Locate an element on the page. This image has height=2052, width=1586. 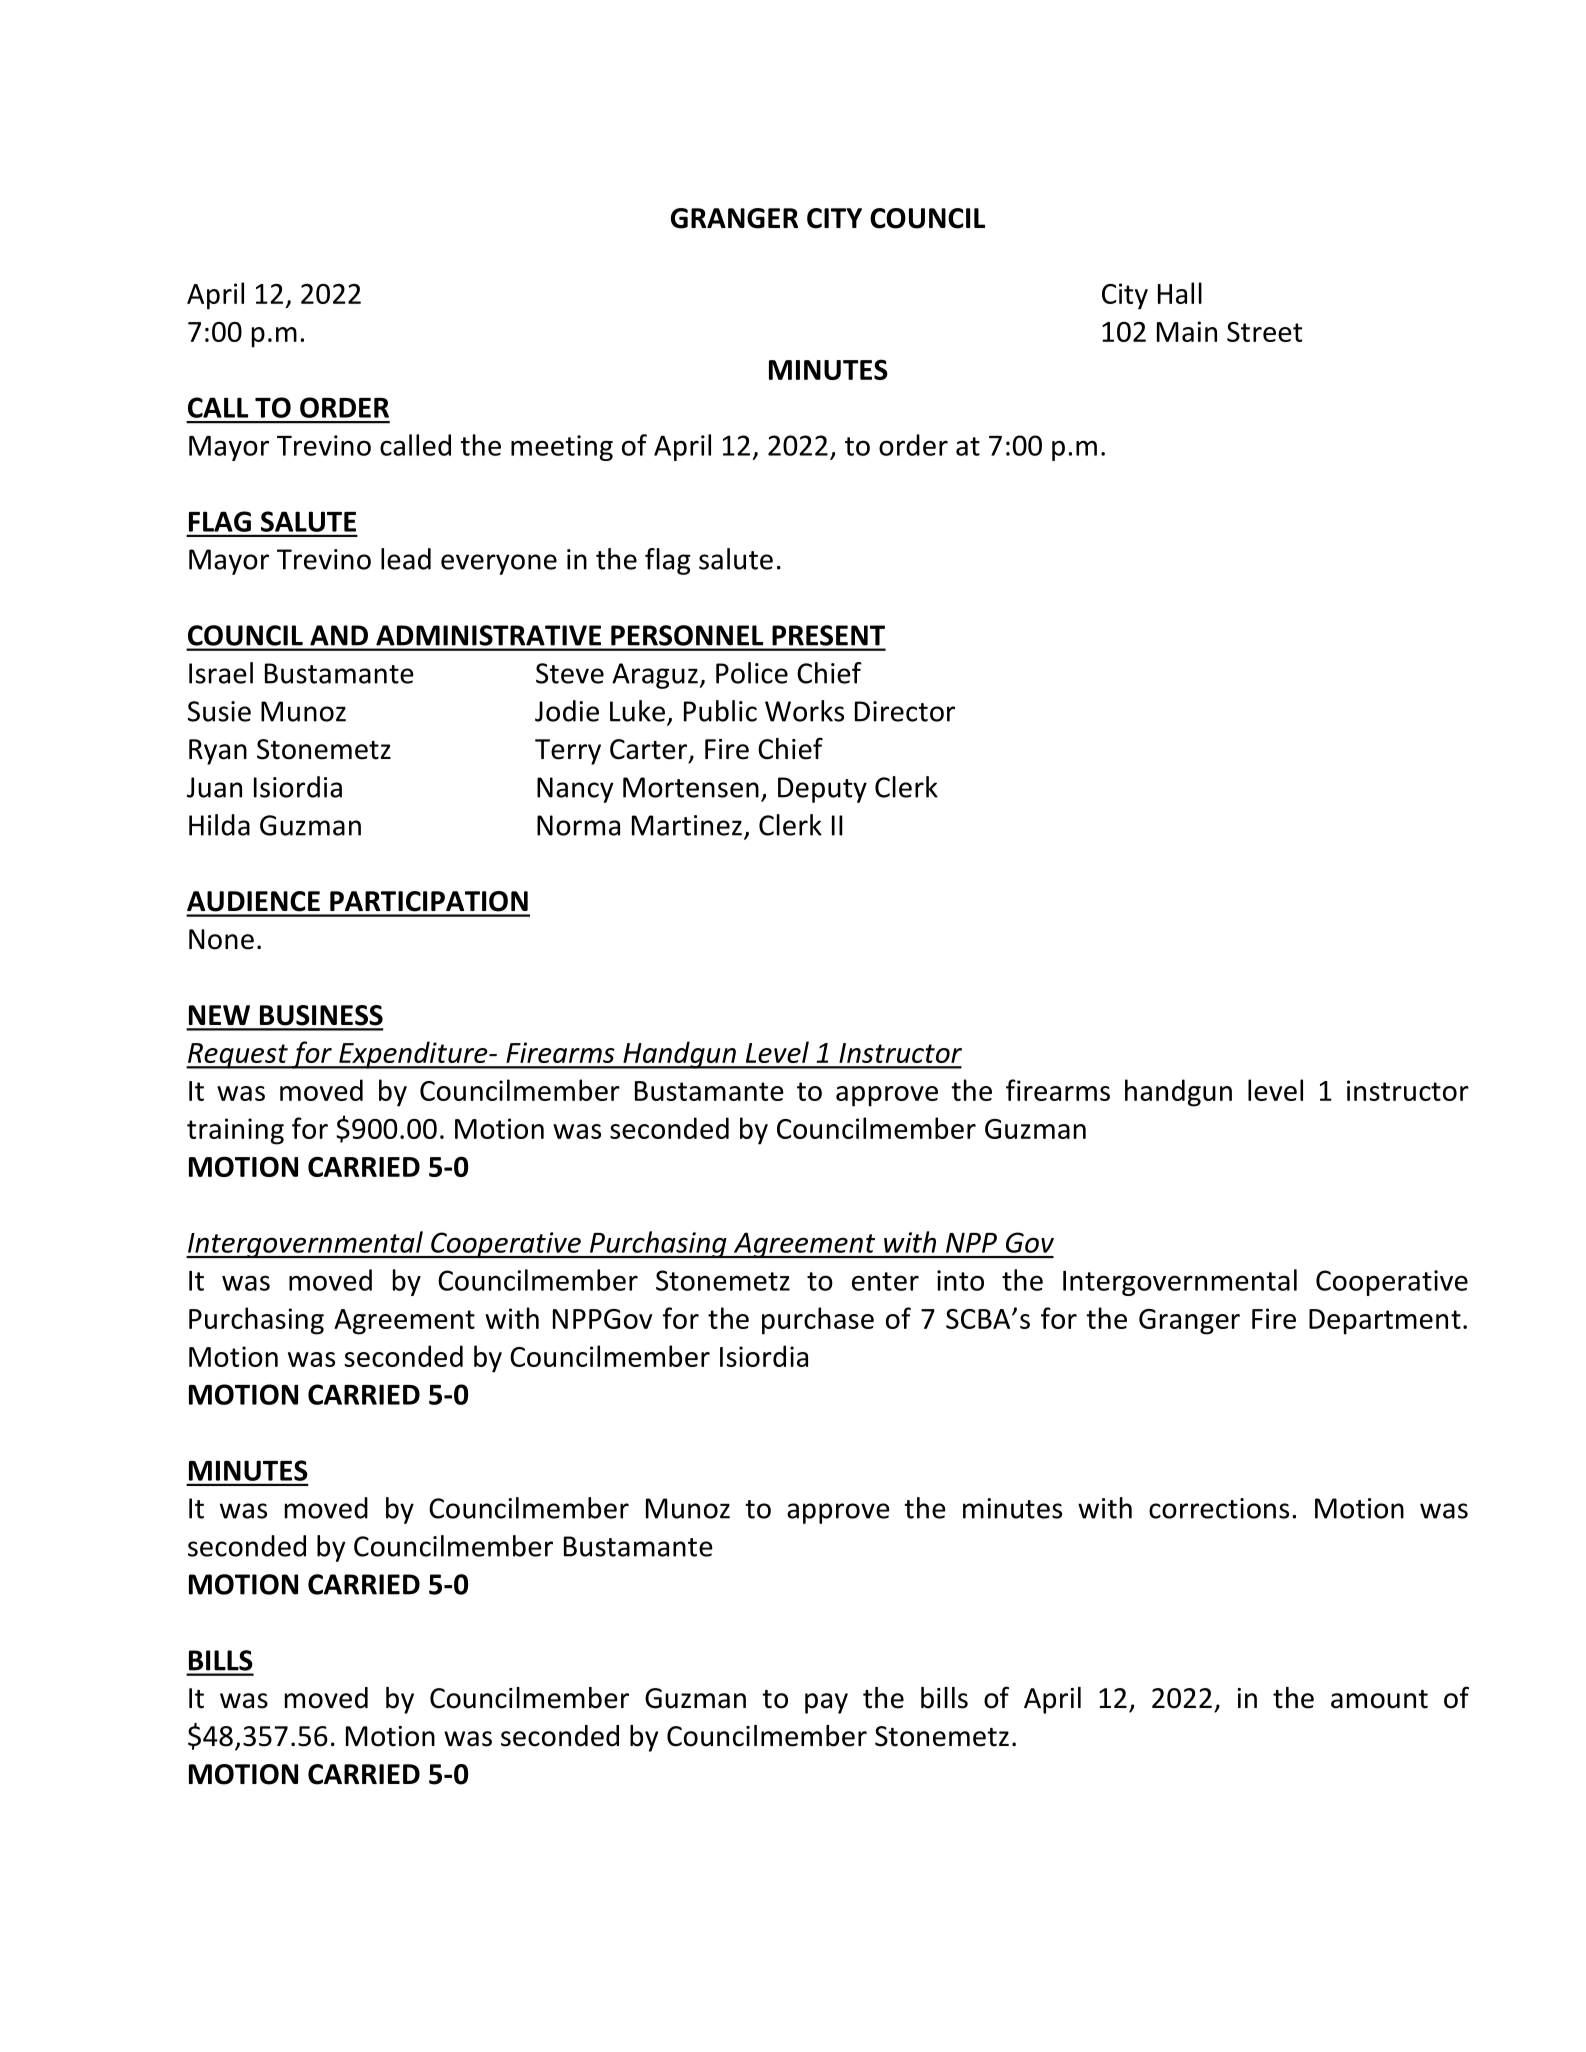
Street is located at coordinates (1264, 332).
